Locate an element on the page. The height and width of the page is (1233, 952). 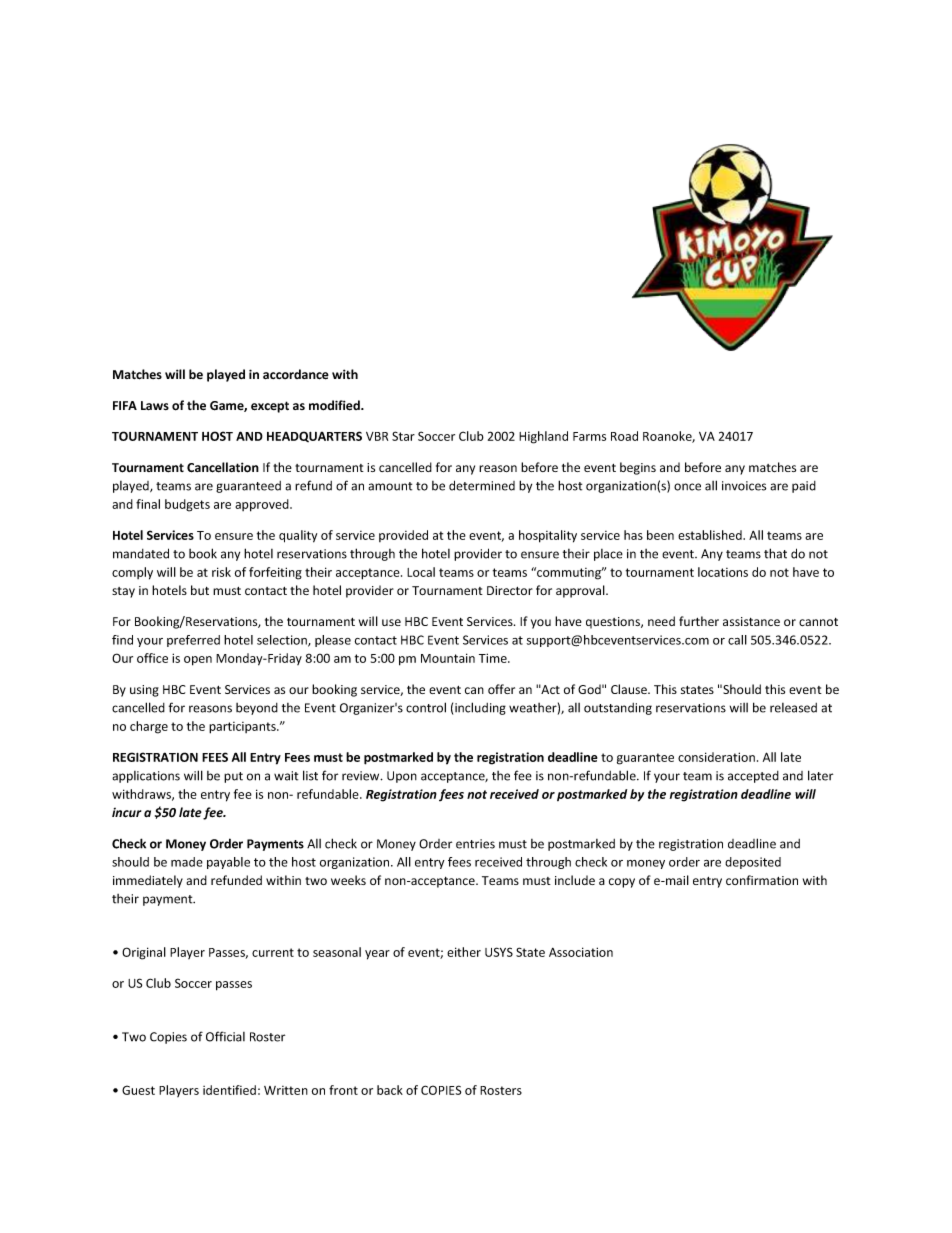
Director is located at coordinates (510, 590).
